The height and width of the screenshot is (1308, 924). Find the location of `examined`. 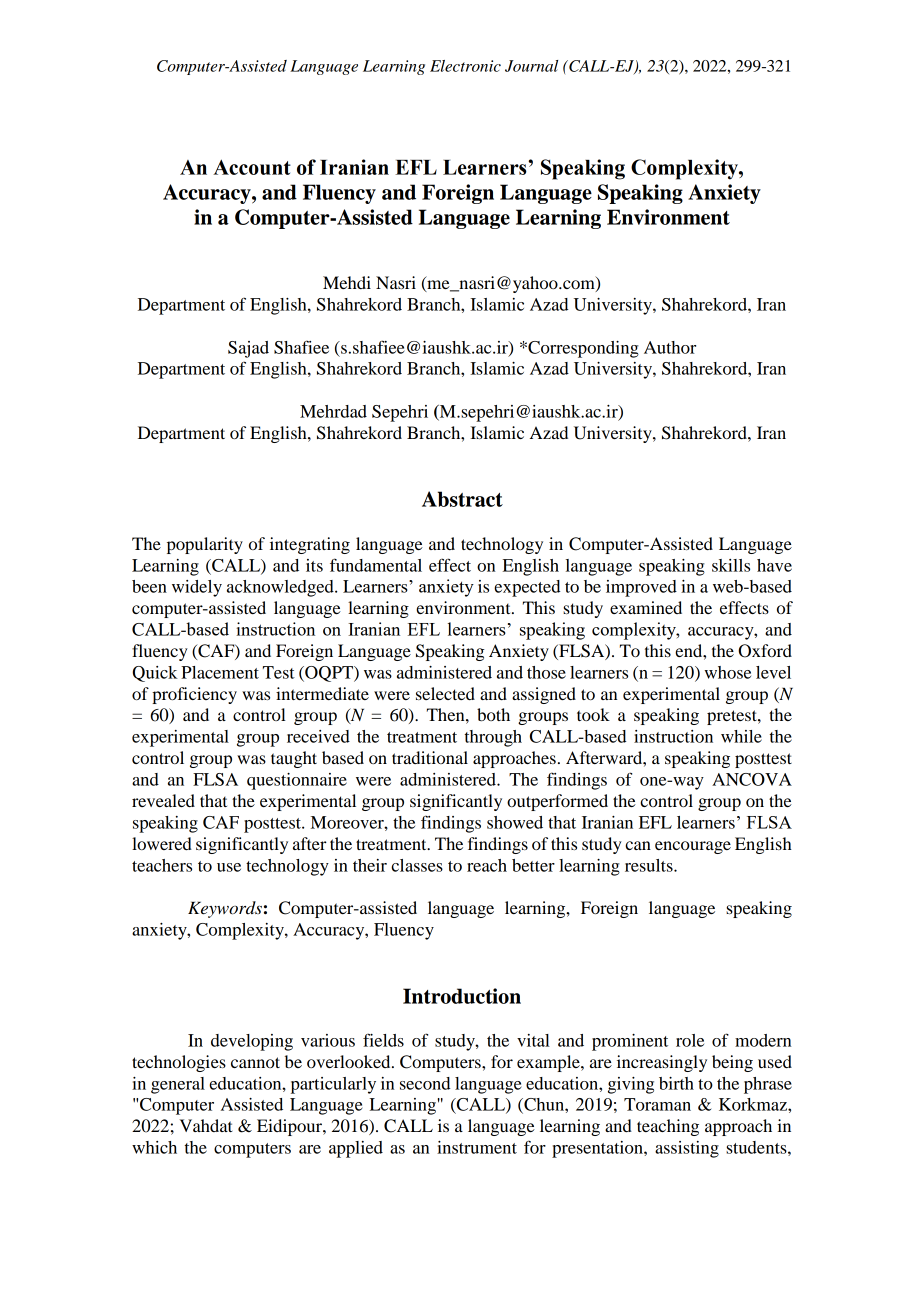

examined is located at coordinates (646, 607).
